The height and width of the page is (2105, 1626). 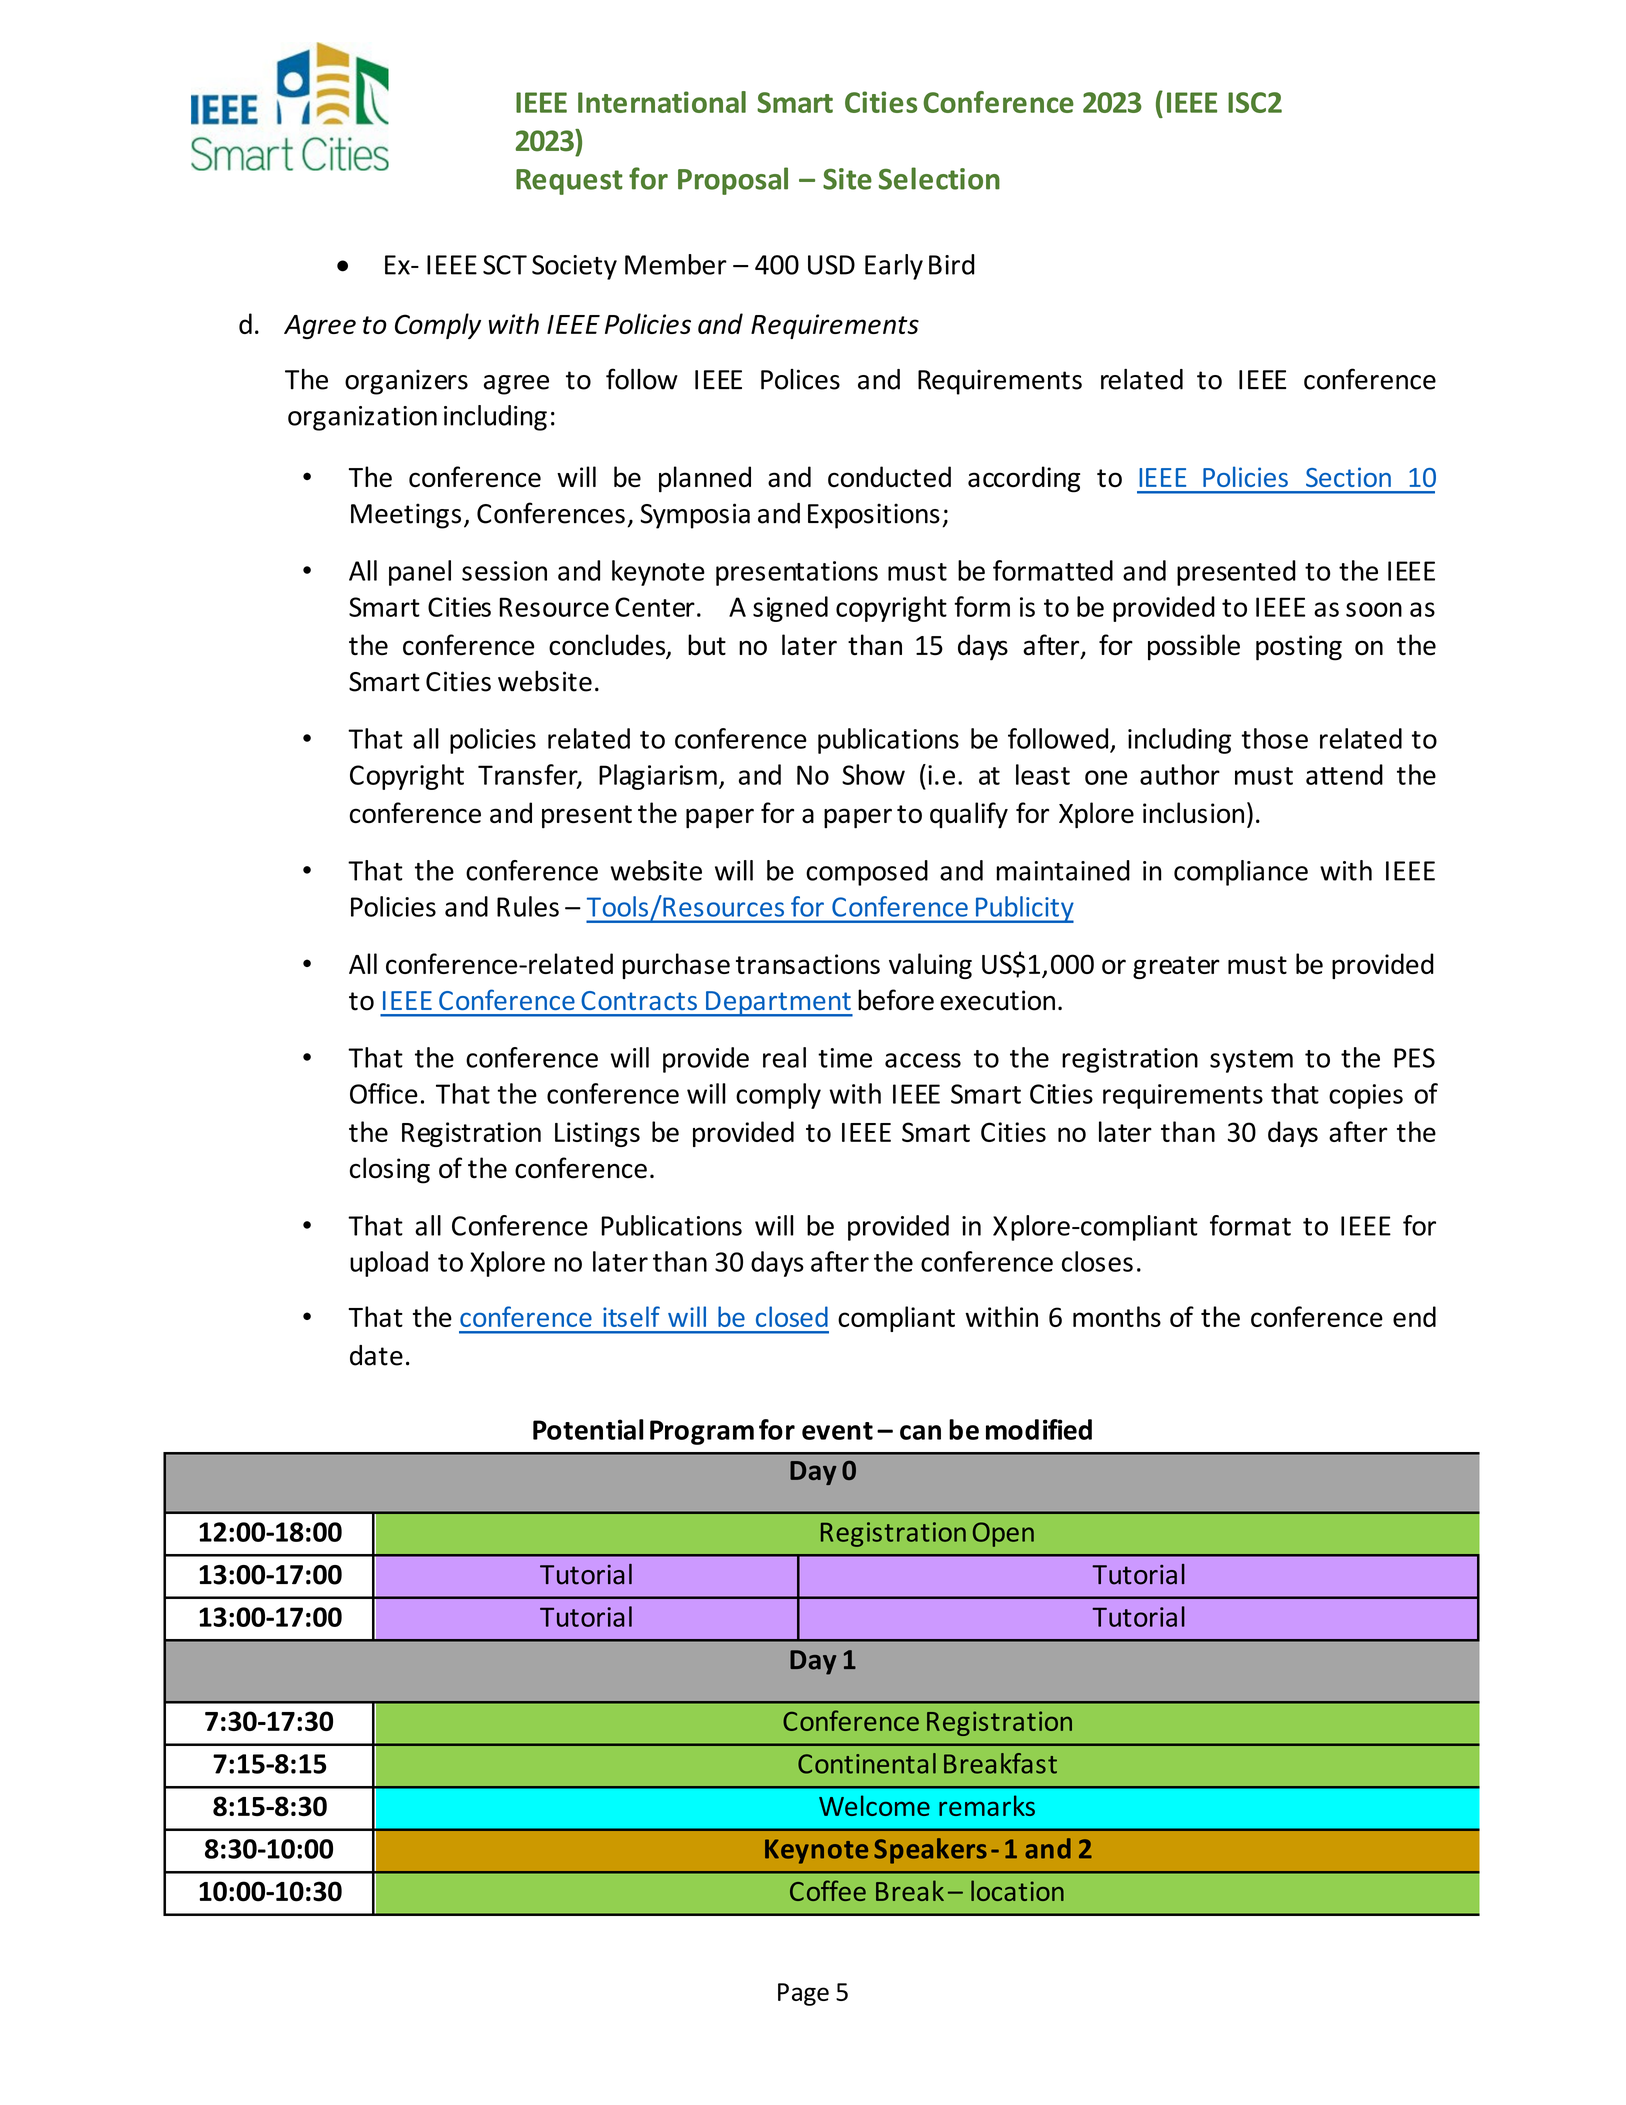 What do you see at coordinates (1299, 648) in the page?
I see `posting` at bounding box center [1299, 648].
